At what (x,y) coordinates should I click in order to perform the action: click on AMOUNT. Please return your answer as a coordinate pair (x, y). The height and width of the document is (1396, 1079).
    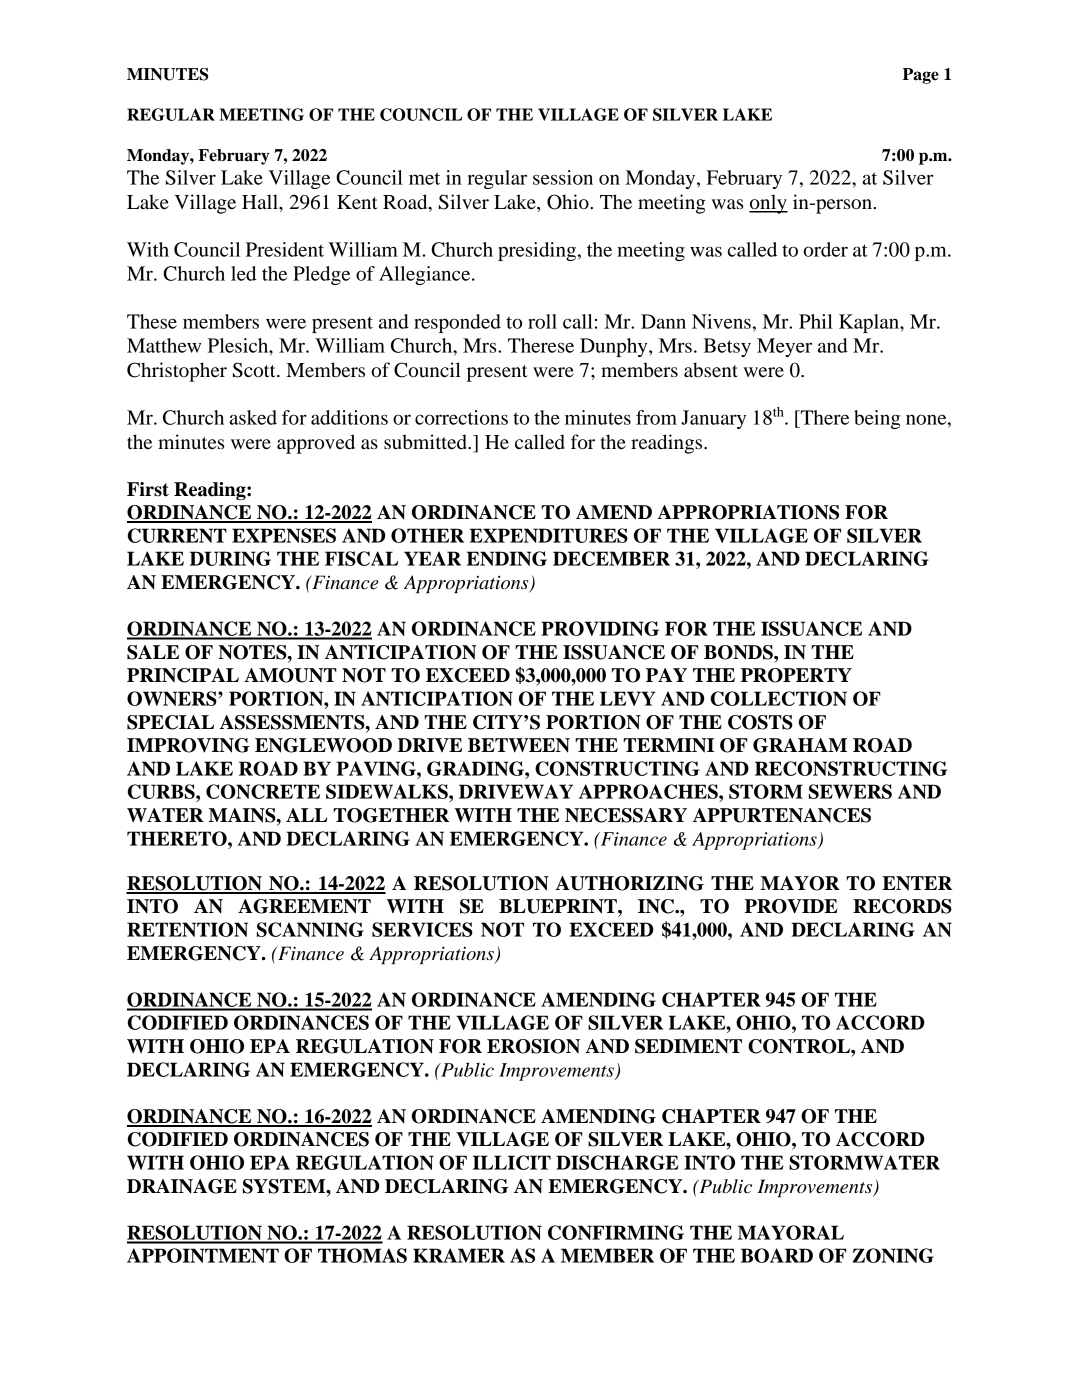
    Looking at the image, I should click on (290, 675).
